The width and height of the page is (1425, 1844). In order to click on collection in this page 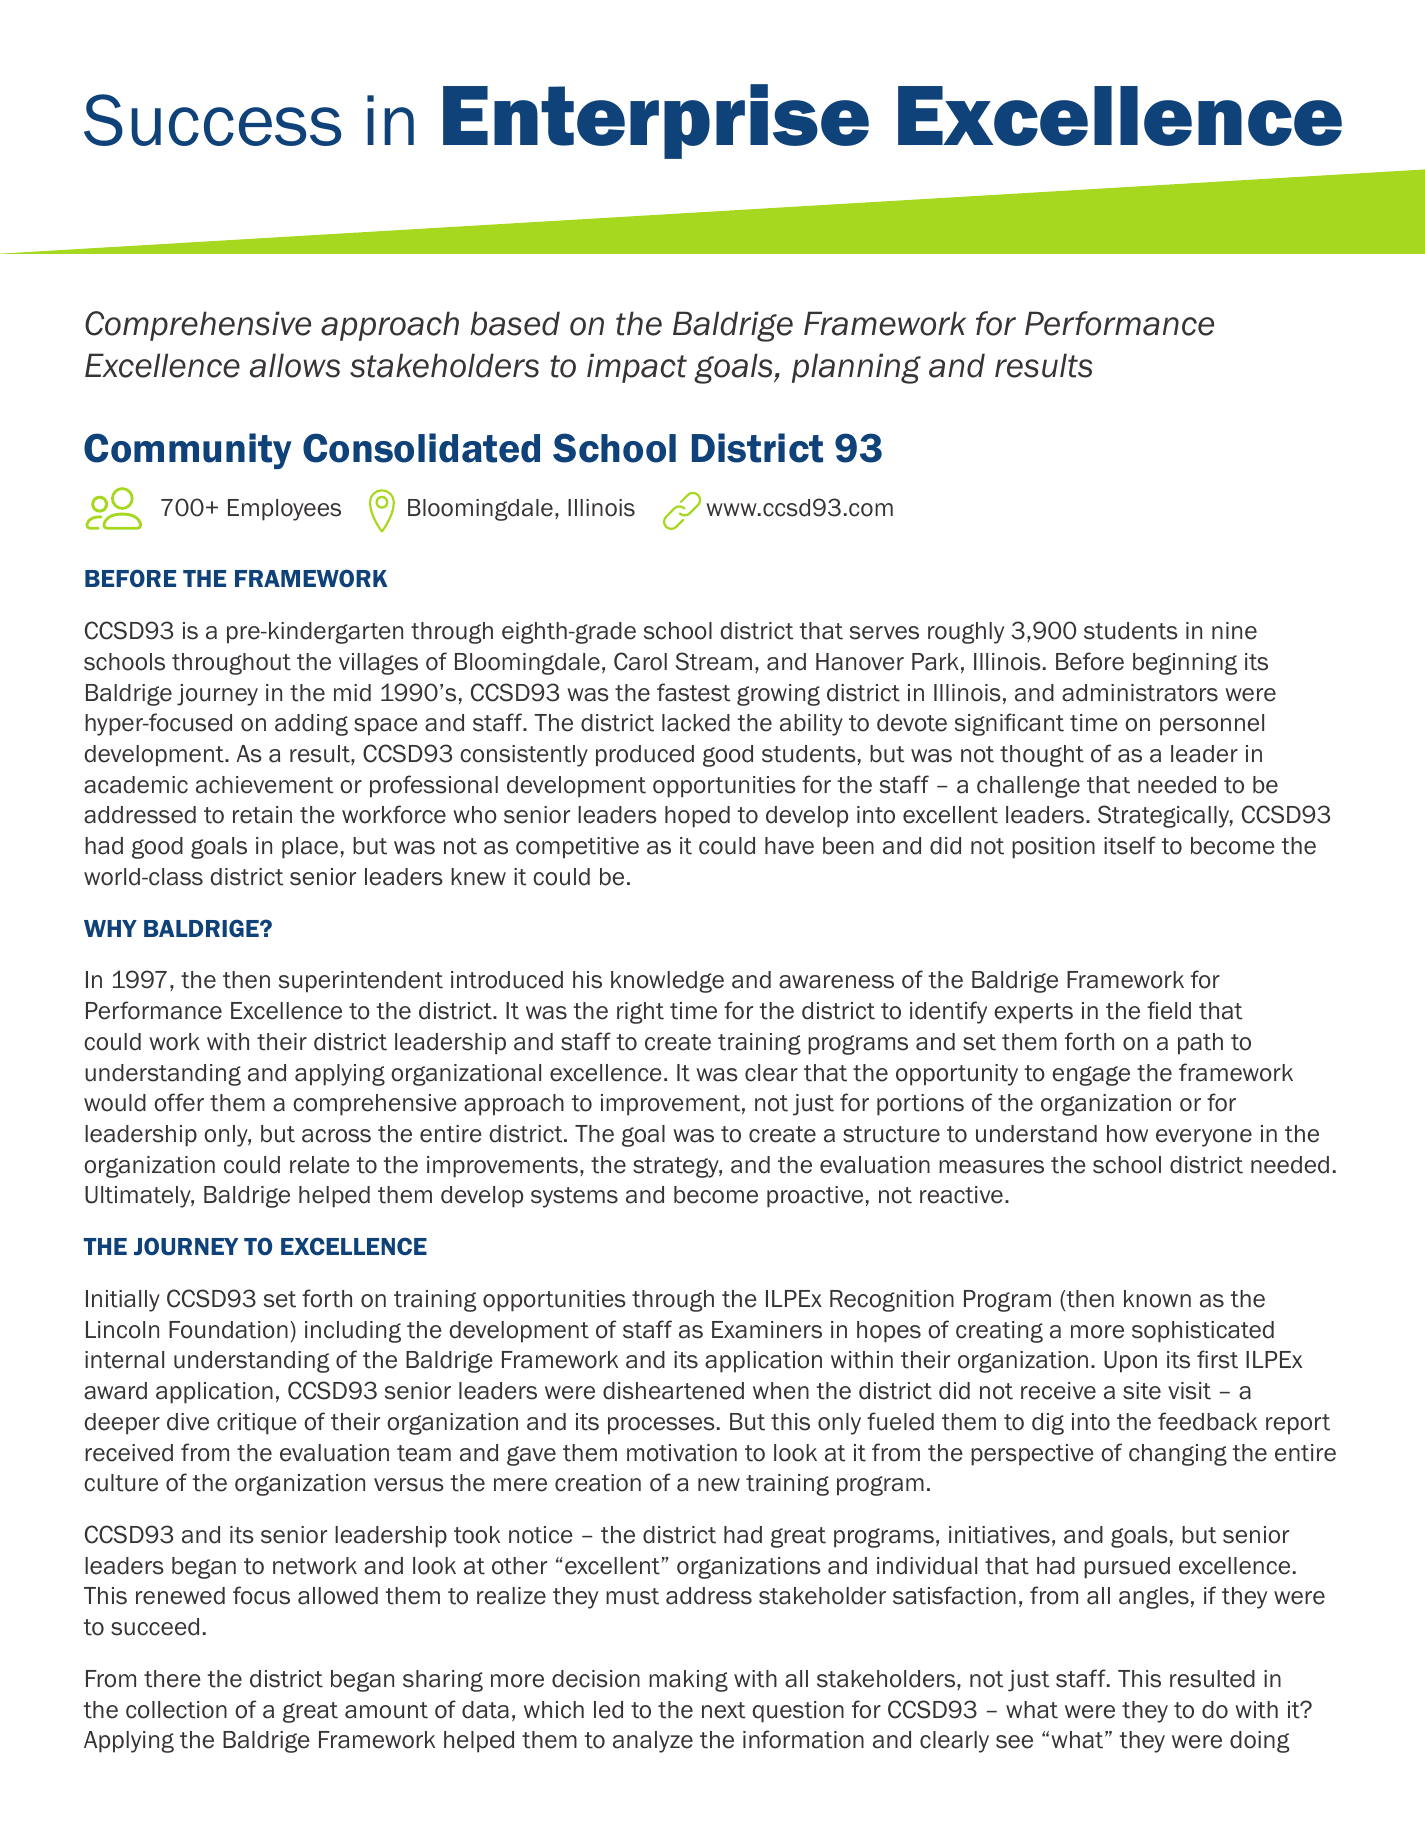, I will do `click(176, 1710)`.
